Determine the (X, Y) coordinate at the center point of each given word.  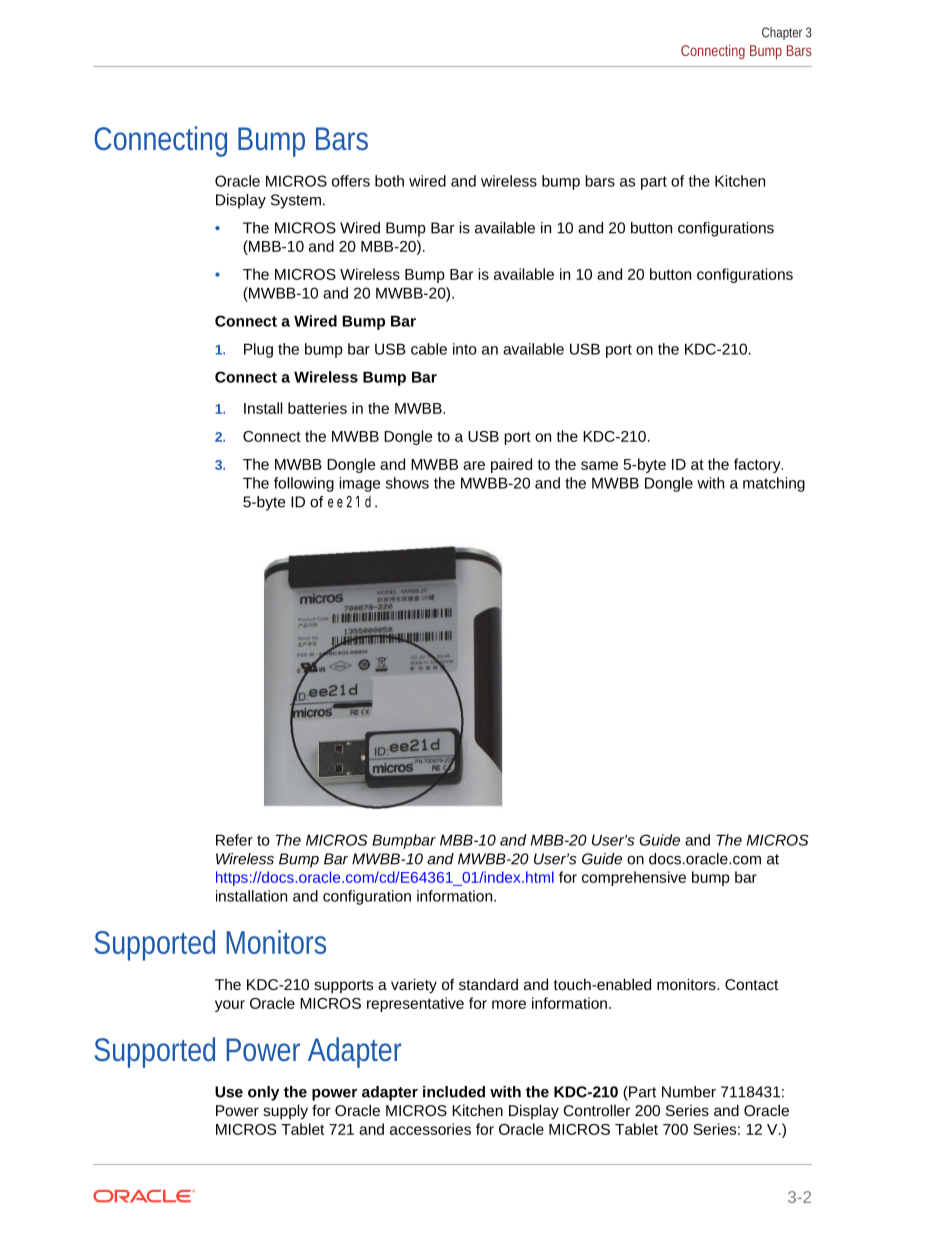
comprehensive (634, 878)
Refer (234, 840)
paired (511, 465)
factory (758, 465)
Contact (752, 984)
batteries (317, 408)
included (454, 1092)
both (389, 181)
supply (285, 1112)
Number (689, 1092)
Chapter (782, 33)
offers (351, 181)
